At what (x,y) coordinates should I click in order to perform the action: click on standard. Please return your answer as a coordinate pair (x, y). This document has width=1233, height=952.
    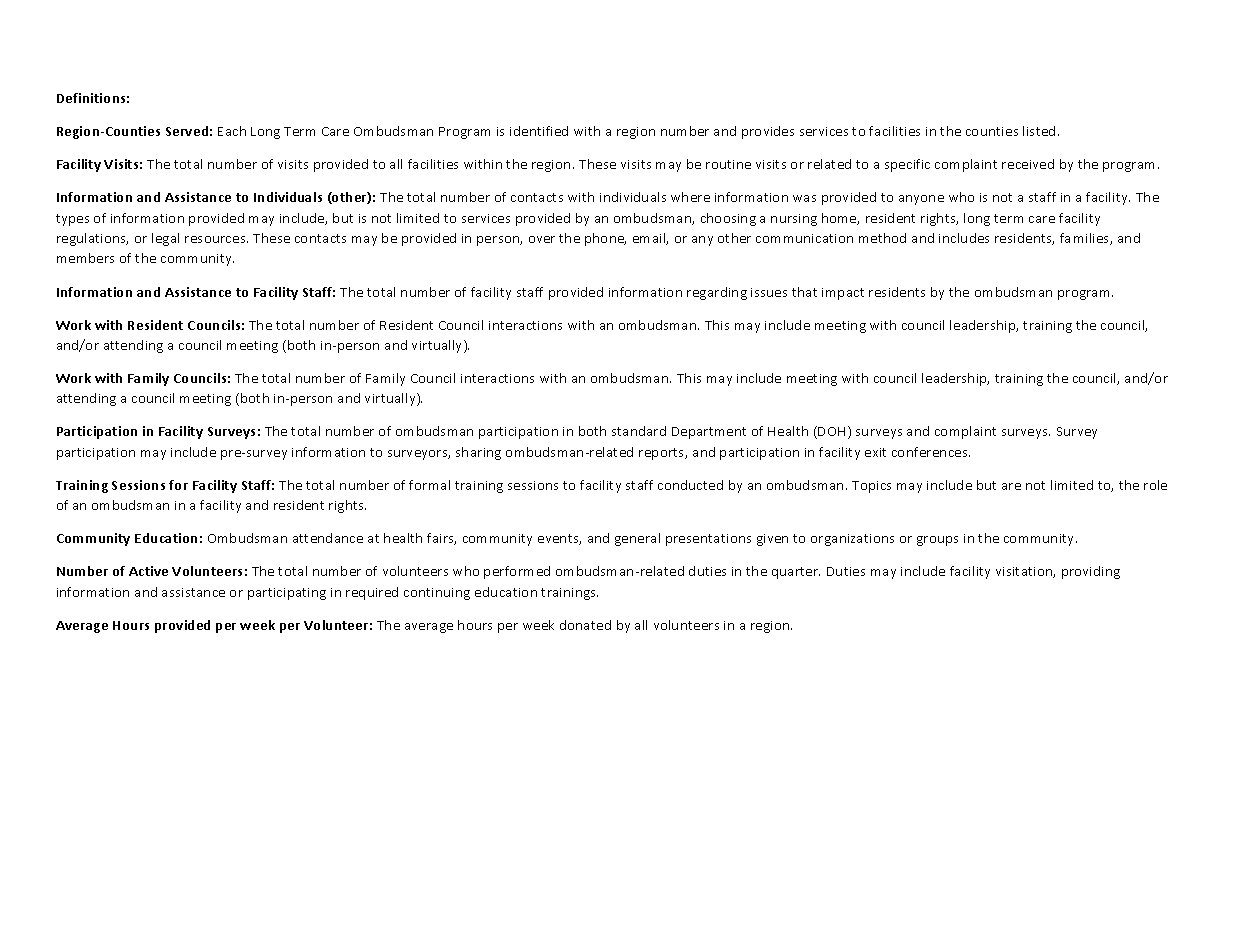
    Looking at the image, I should click on (639, 431).
